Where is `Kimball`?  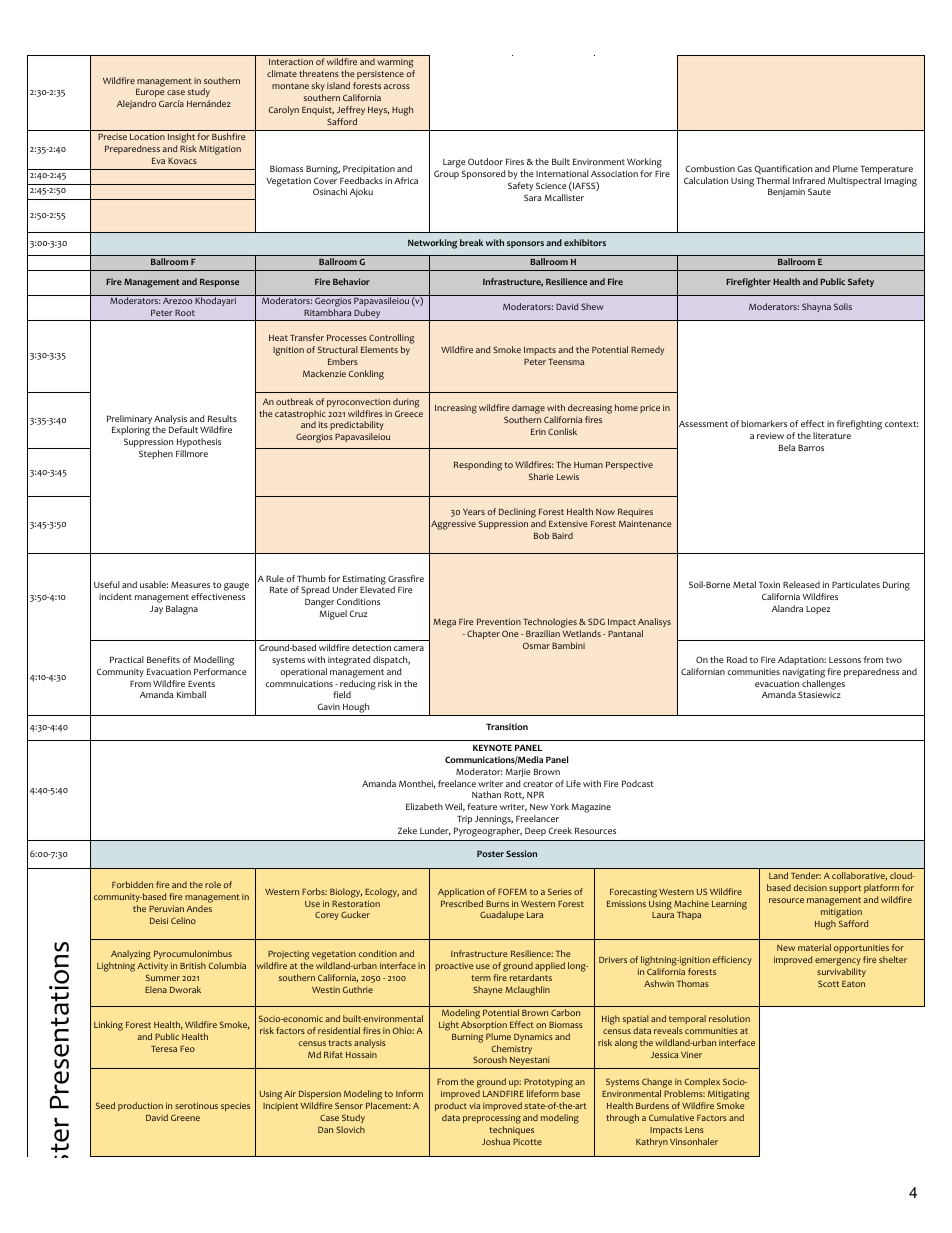 Kimball is located at coordinates (191, 694).
